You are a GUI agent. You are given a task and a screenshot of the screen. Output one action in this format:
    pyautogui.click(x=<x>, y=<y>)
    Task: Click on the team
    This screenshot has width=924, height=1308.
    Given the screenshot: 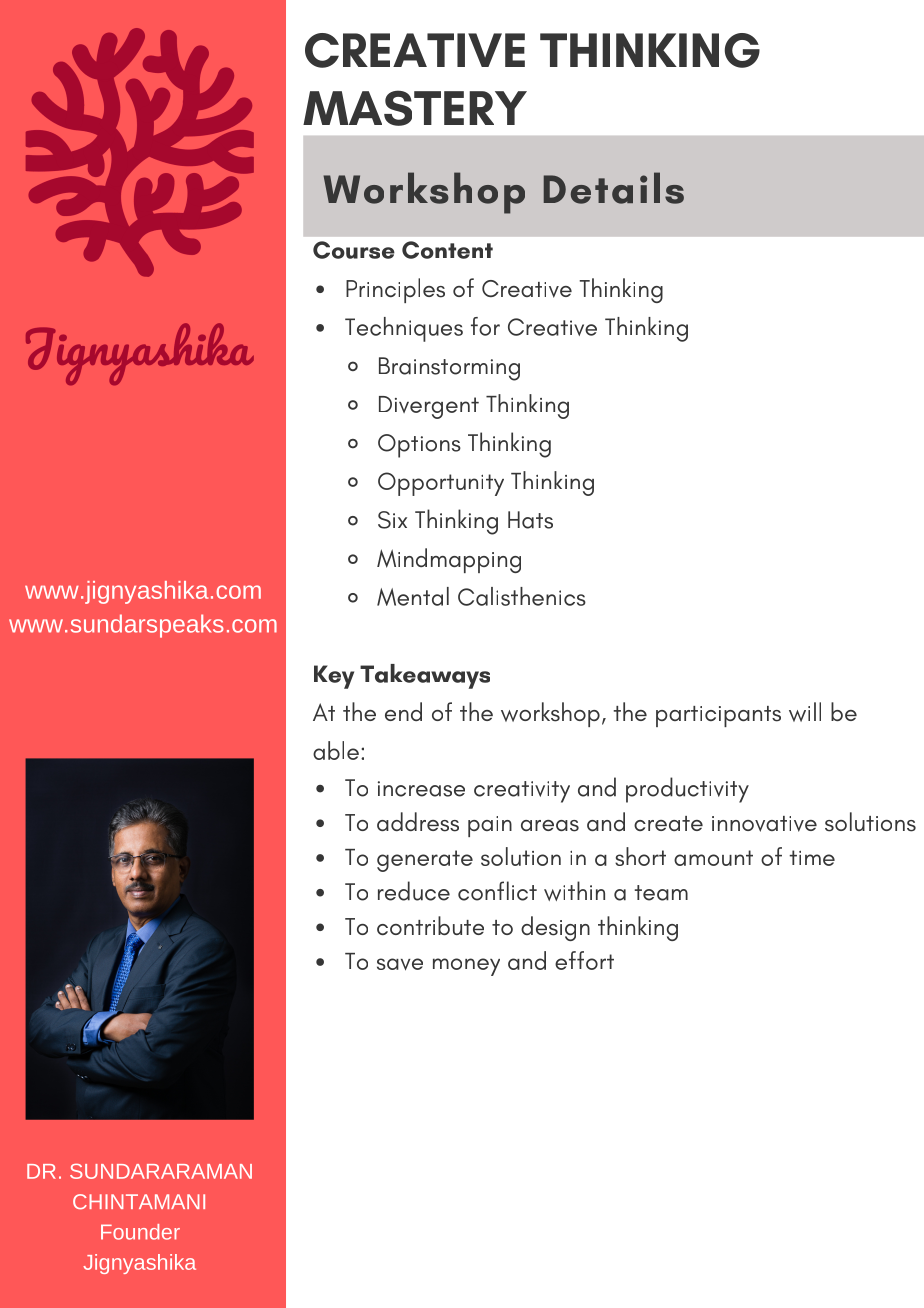 What is the action you would take?
    pyautogui.click(x=661, y=893)
